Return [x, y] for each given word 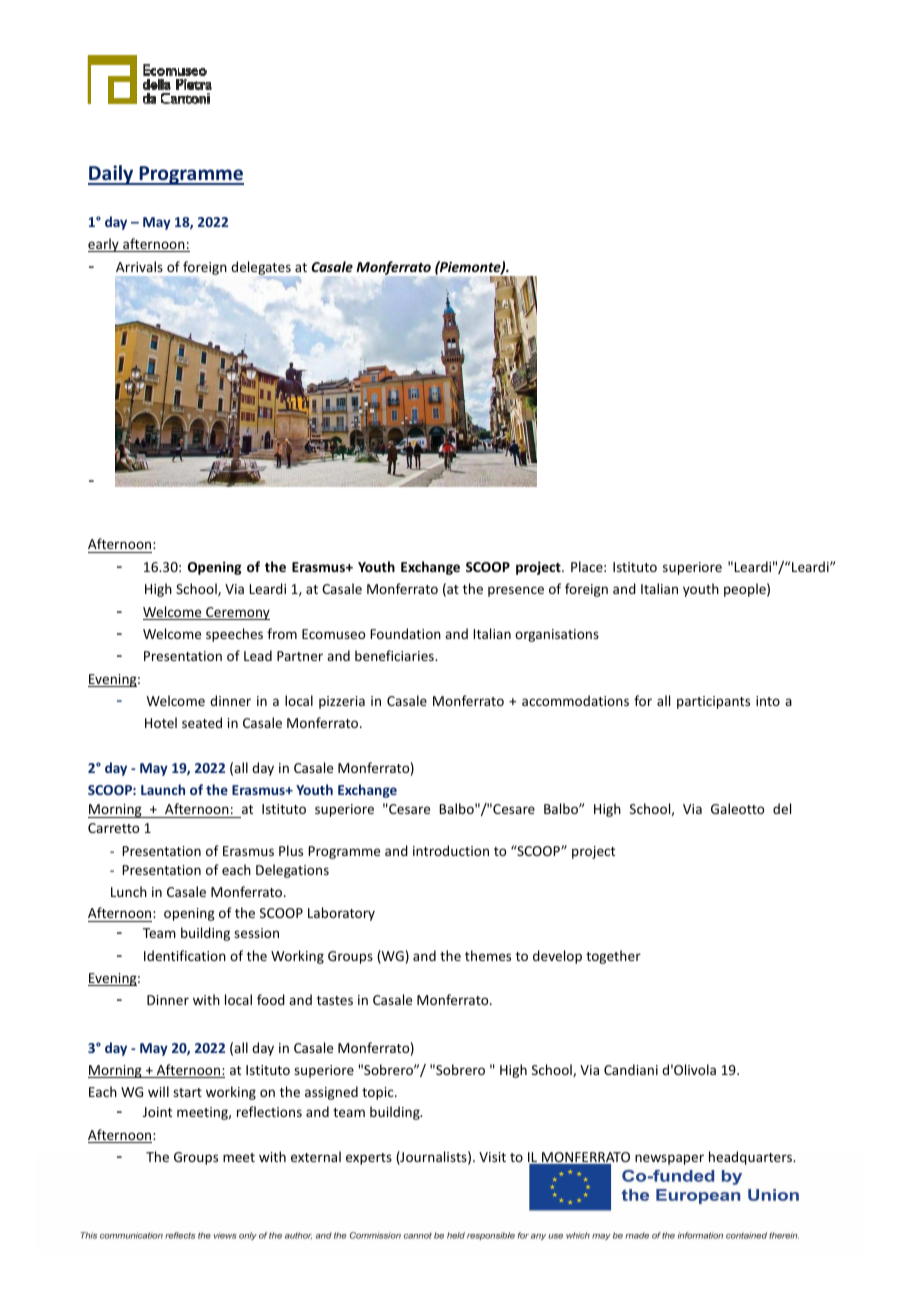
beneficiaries [395, 655]
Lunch [129, 891]
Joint [157, 1112]
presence [516, 591]
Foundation [405, 633]
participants [713, 702]
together [613, 957]
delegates [261, 269]
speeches [234, 635]
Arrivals [139, 266]
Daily [112, 175]
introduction [451, 850]
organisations [557, 635]
